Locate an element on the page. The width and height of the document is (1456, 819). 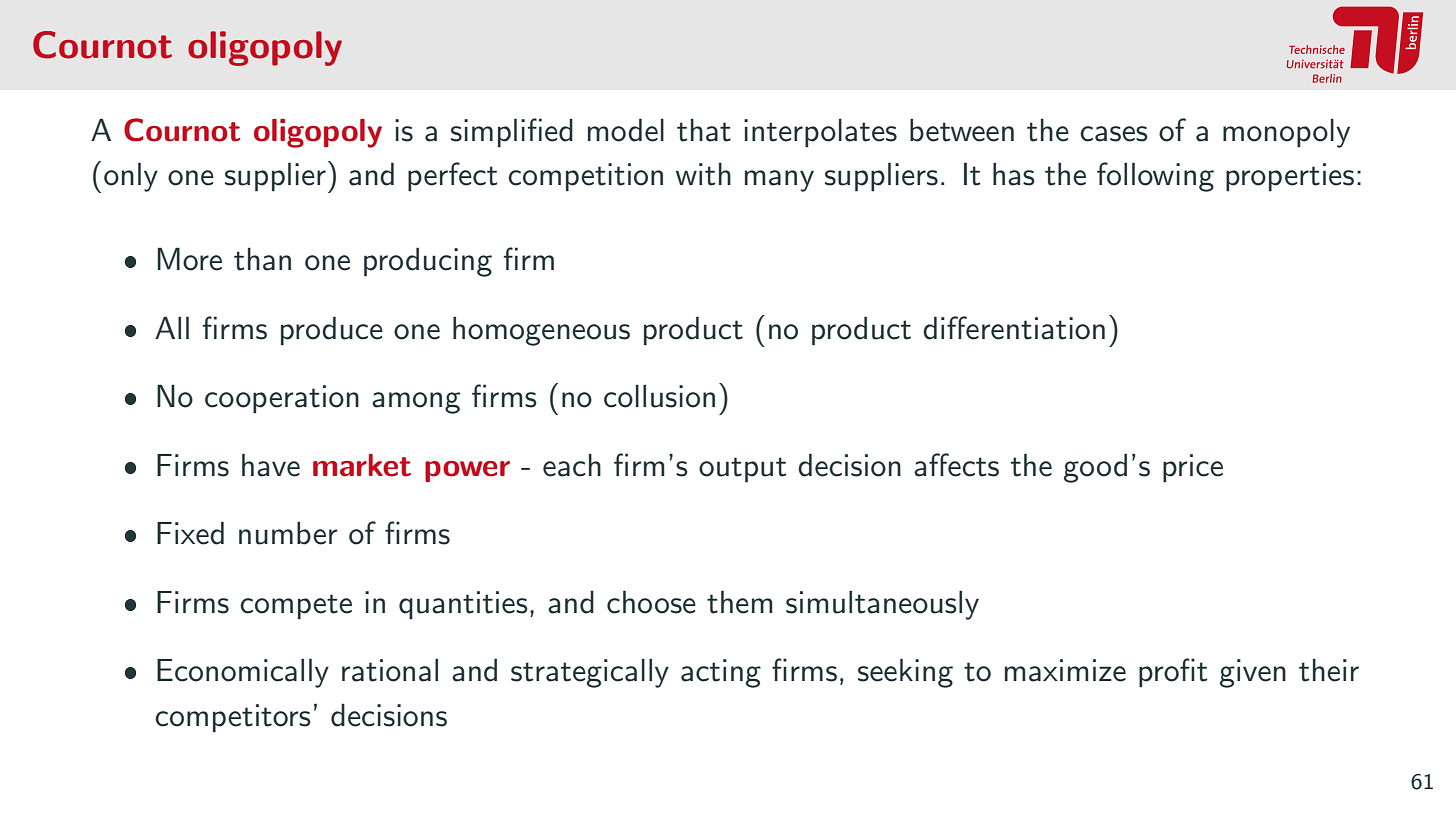
cases is located at coordinates (1114, 134).
